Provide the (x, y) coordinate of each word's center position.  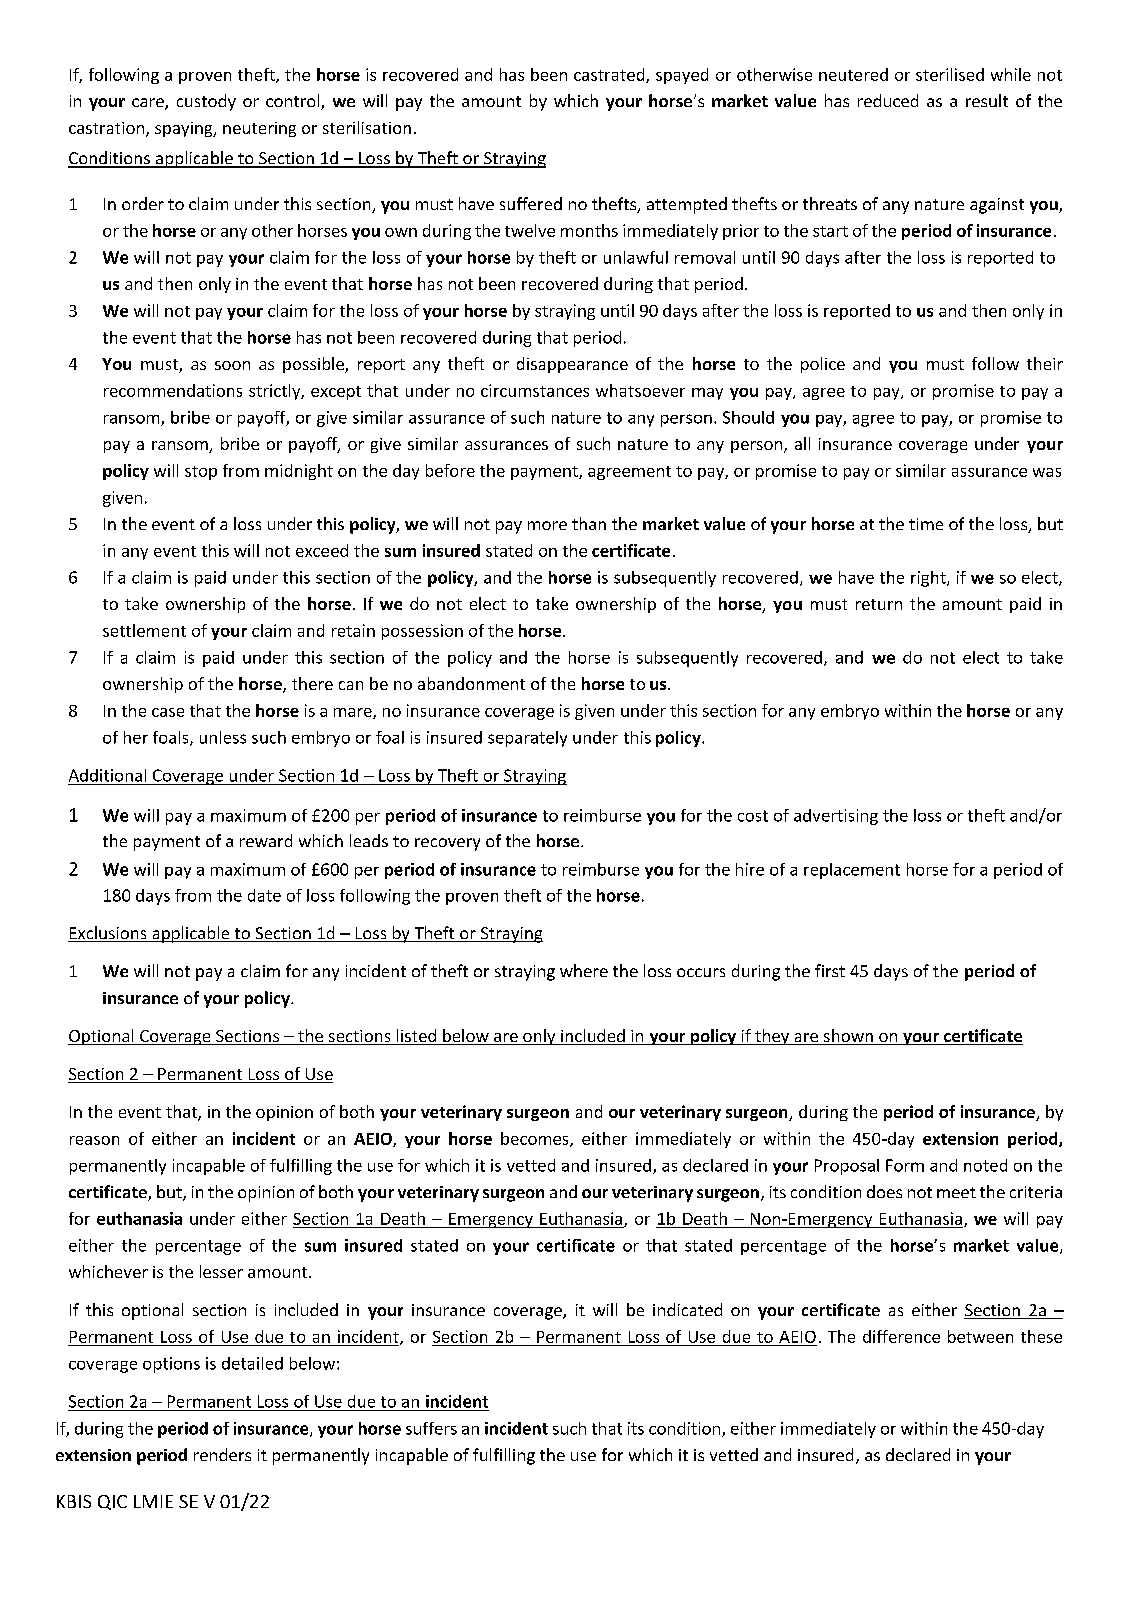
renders (222, 1454)
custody (206, 102)
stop (201, 473)
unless (223, 737)
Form (905, 1165)
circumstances (535, 390)
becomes (536, 1139)
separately (527, 739)
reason (94, 1140)
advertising (836, 817)
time (926, 524)
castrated (610, 75)
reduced (888, 100)
